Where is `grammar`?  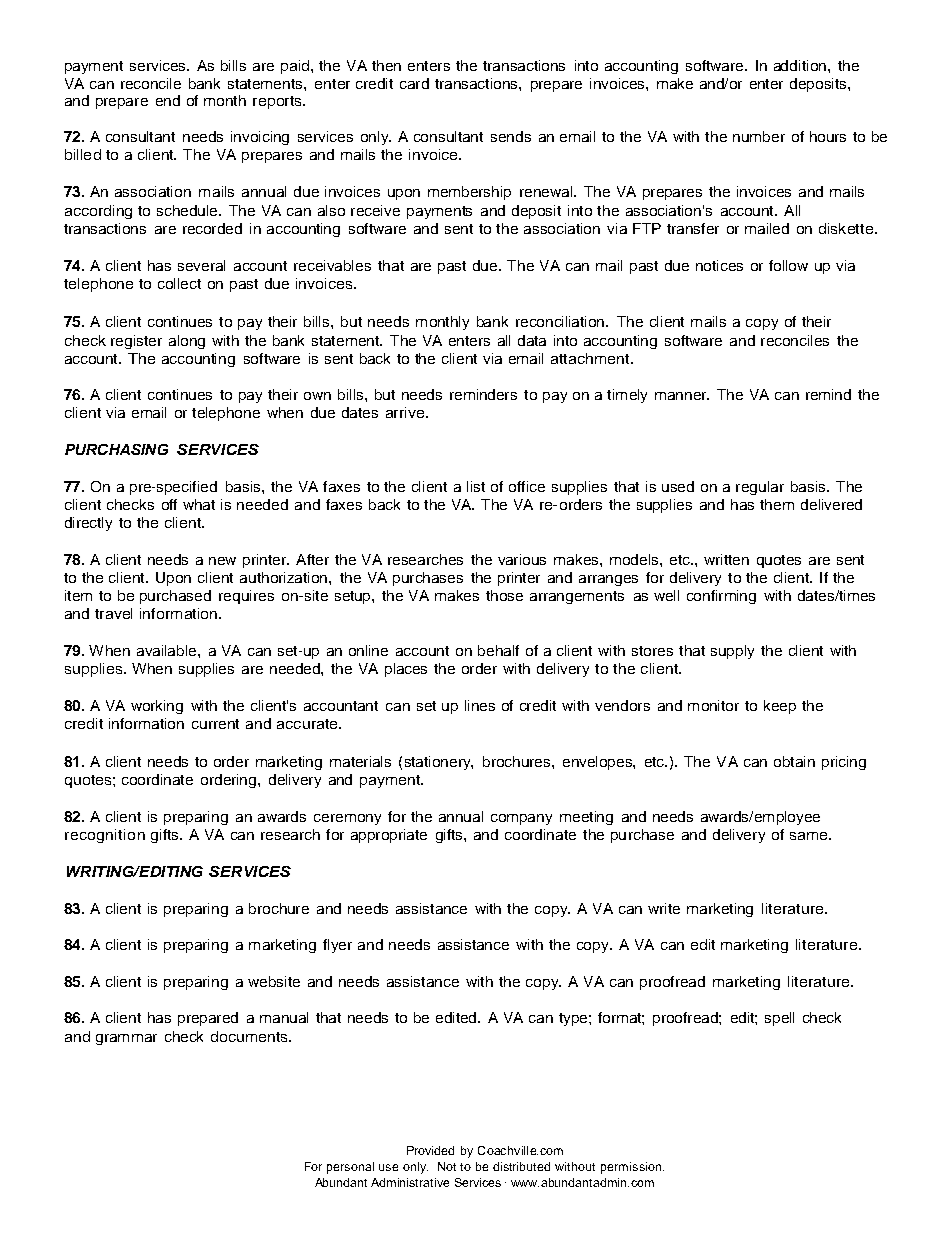 grammar is located at coordinates (126, 1039).
